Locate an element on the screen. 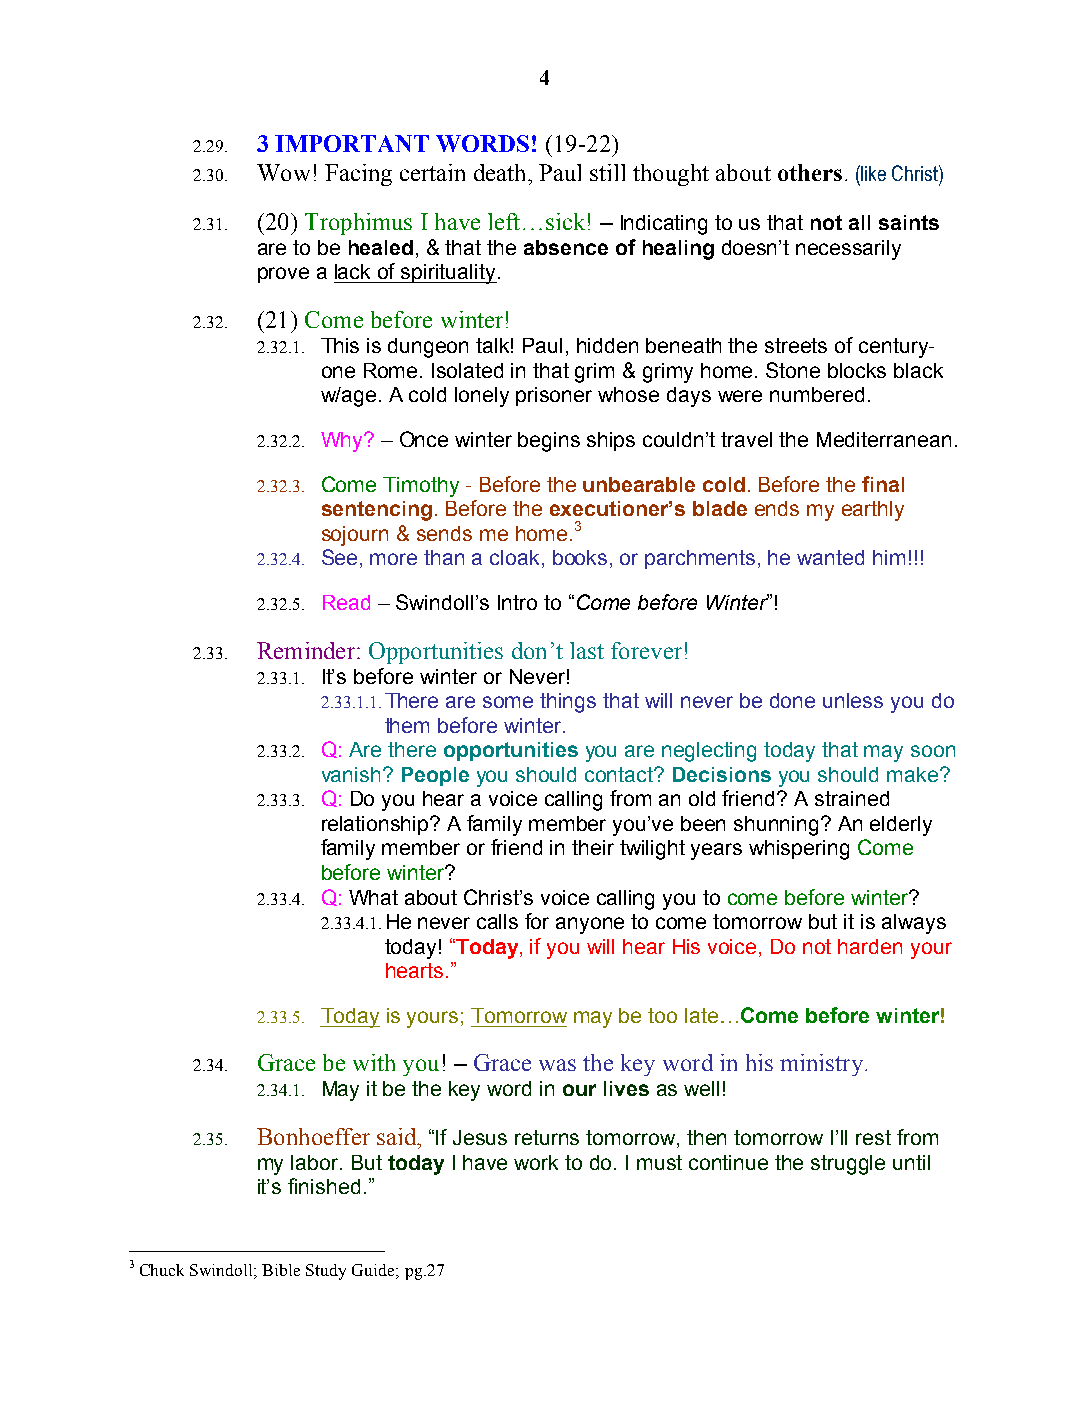 The image size is (1087, 1407). others is located at coordinates (810, 172).
